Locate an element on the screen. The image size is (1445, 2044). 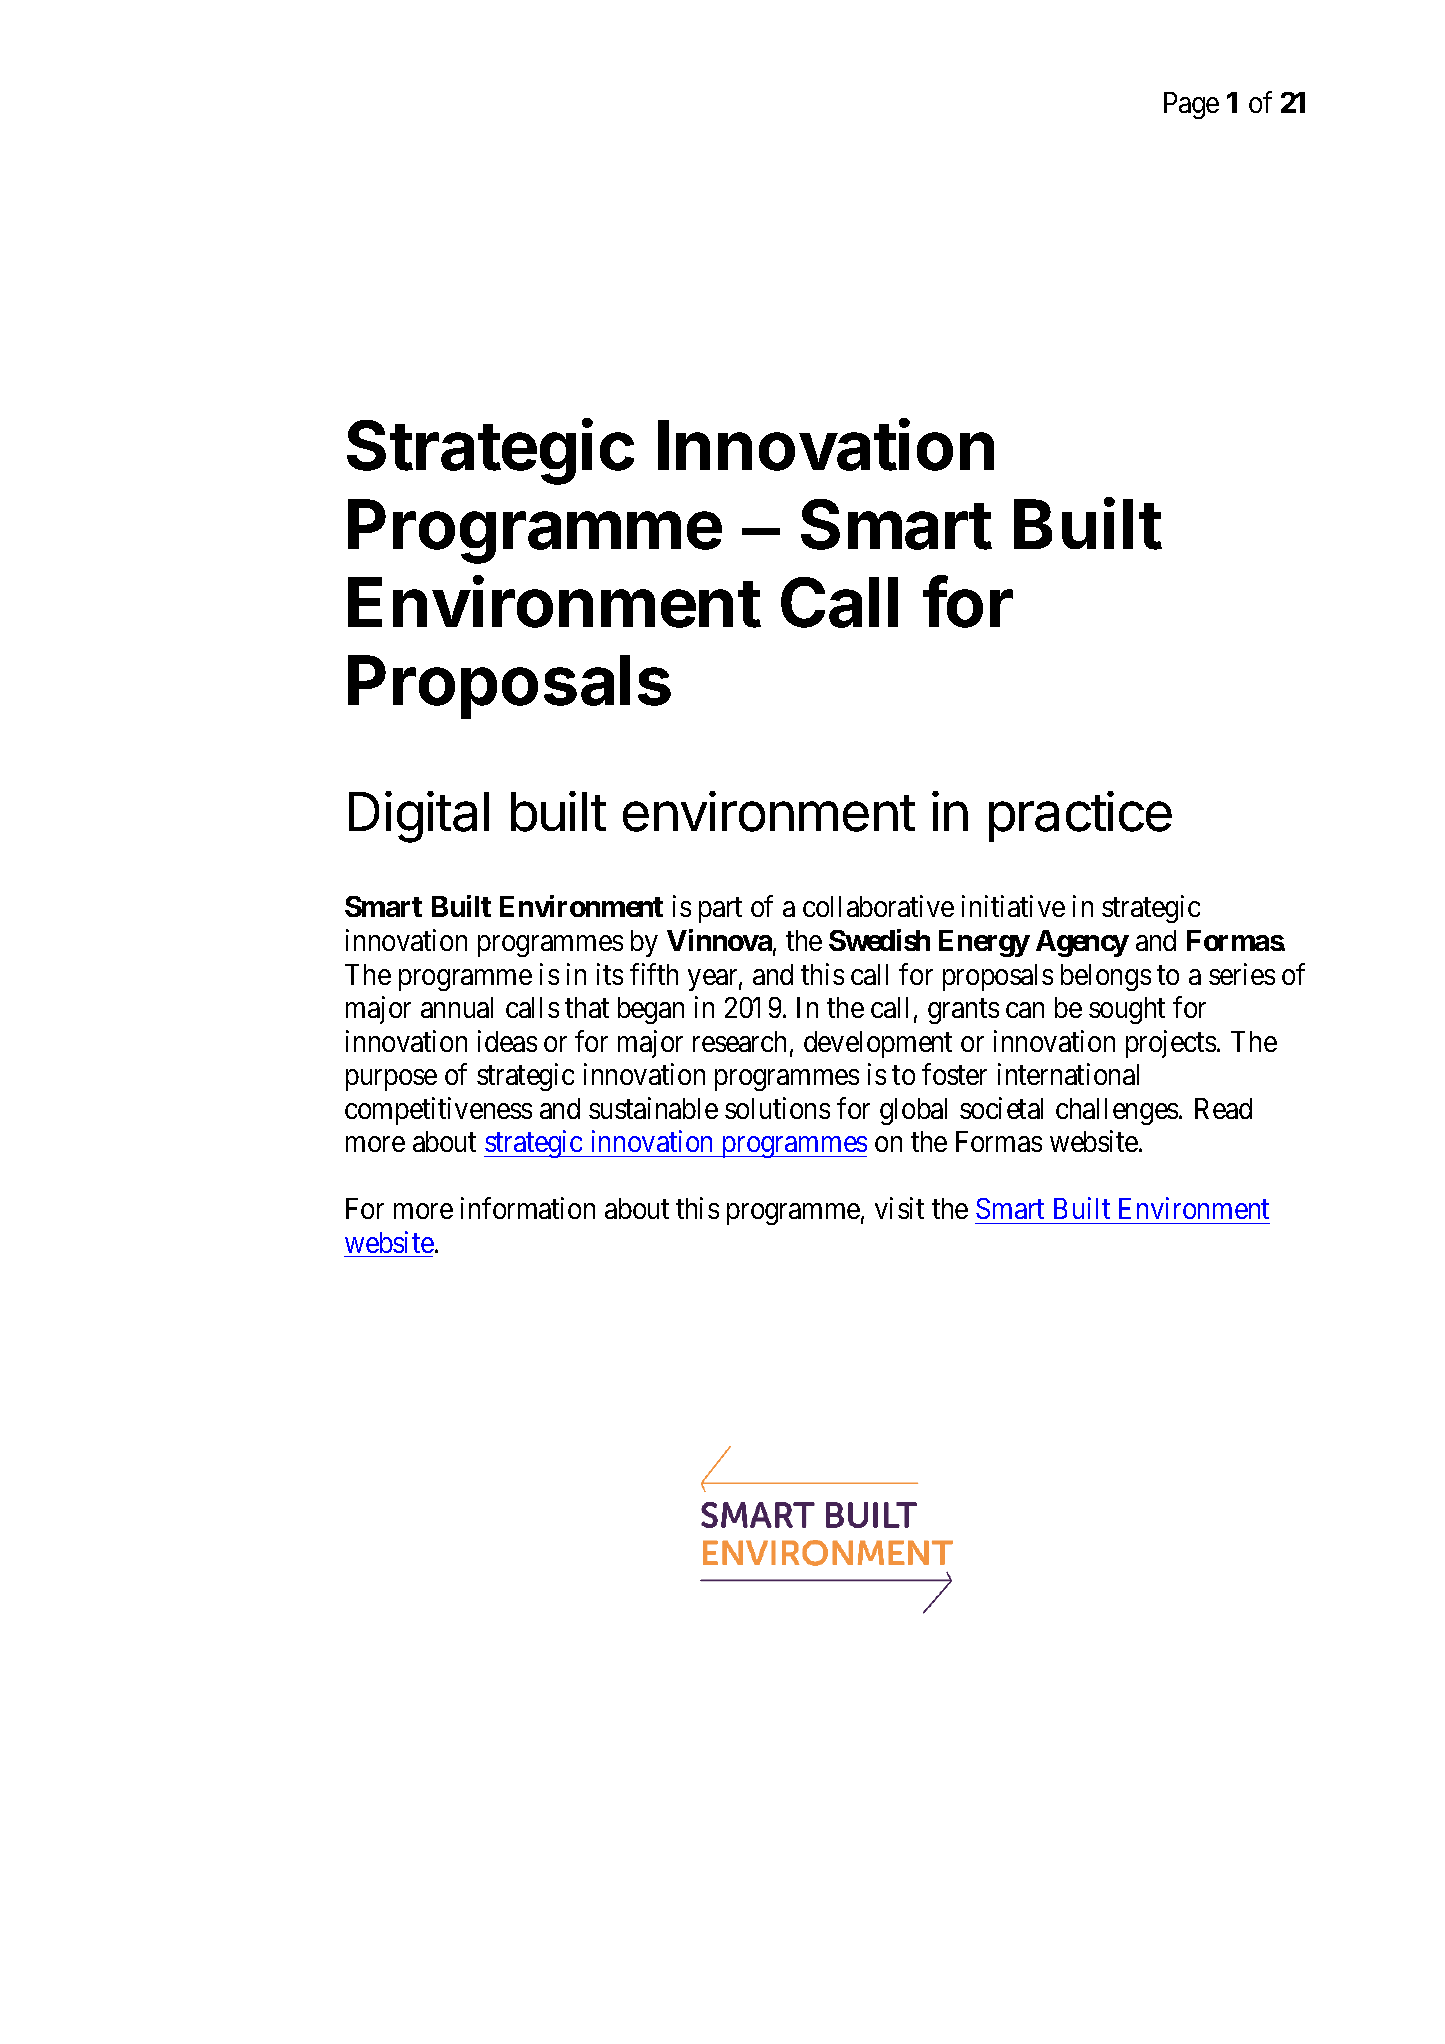
information is located at coordinates (528, 1208).
